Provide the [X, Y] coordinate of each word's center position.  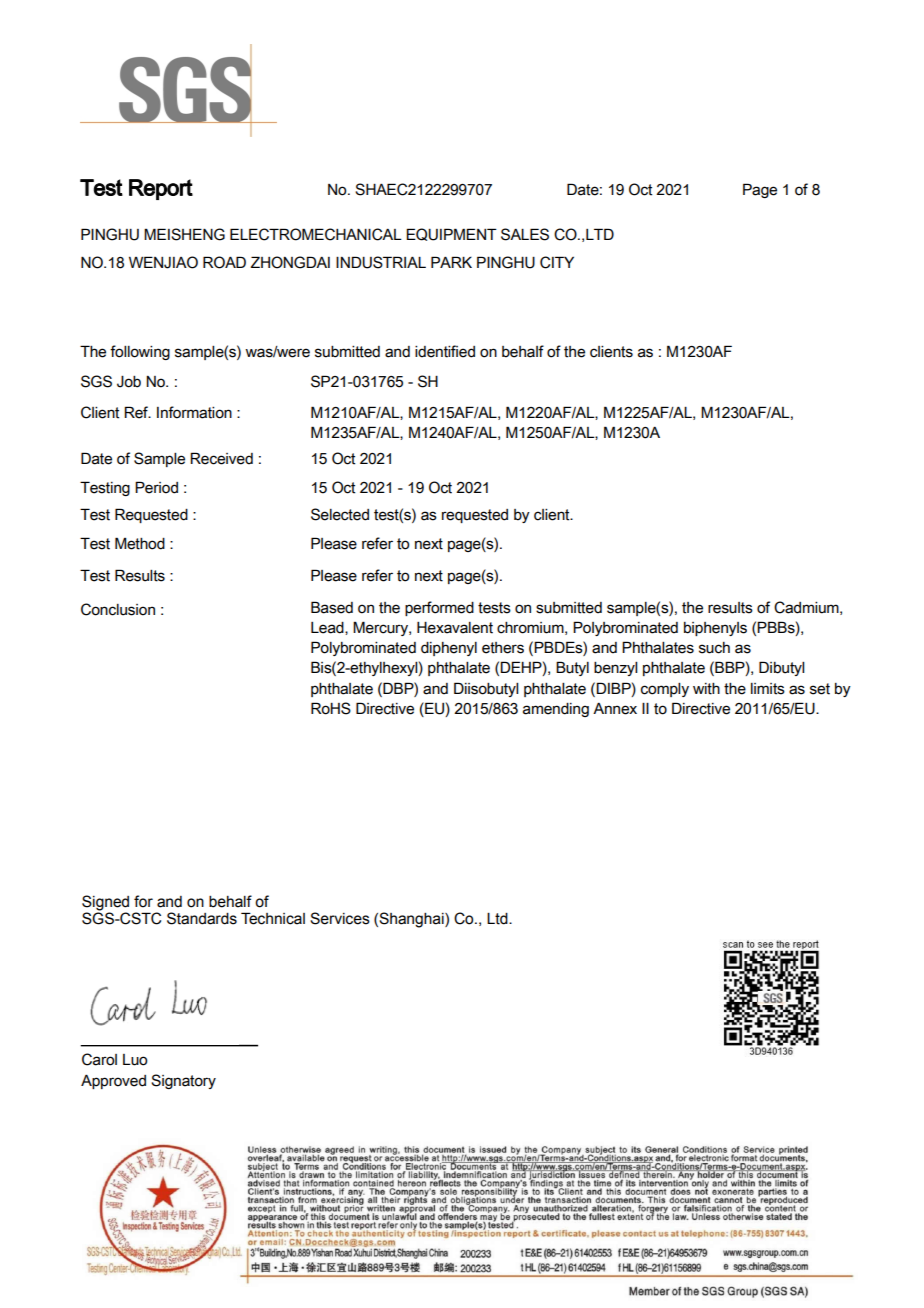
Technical [273, 918]
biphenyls [715, 629]
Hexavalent [455, 628]
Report [161, 189]
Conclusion [118, 609]
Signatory [183, 1081]
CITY [557, 262]
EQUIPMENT [451, 234]
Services [340, 918]
